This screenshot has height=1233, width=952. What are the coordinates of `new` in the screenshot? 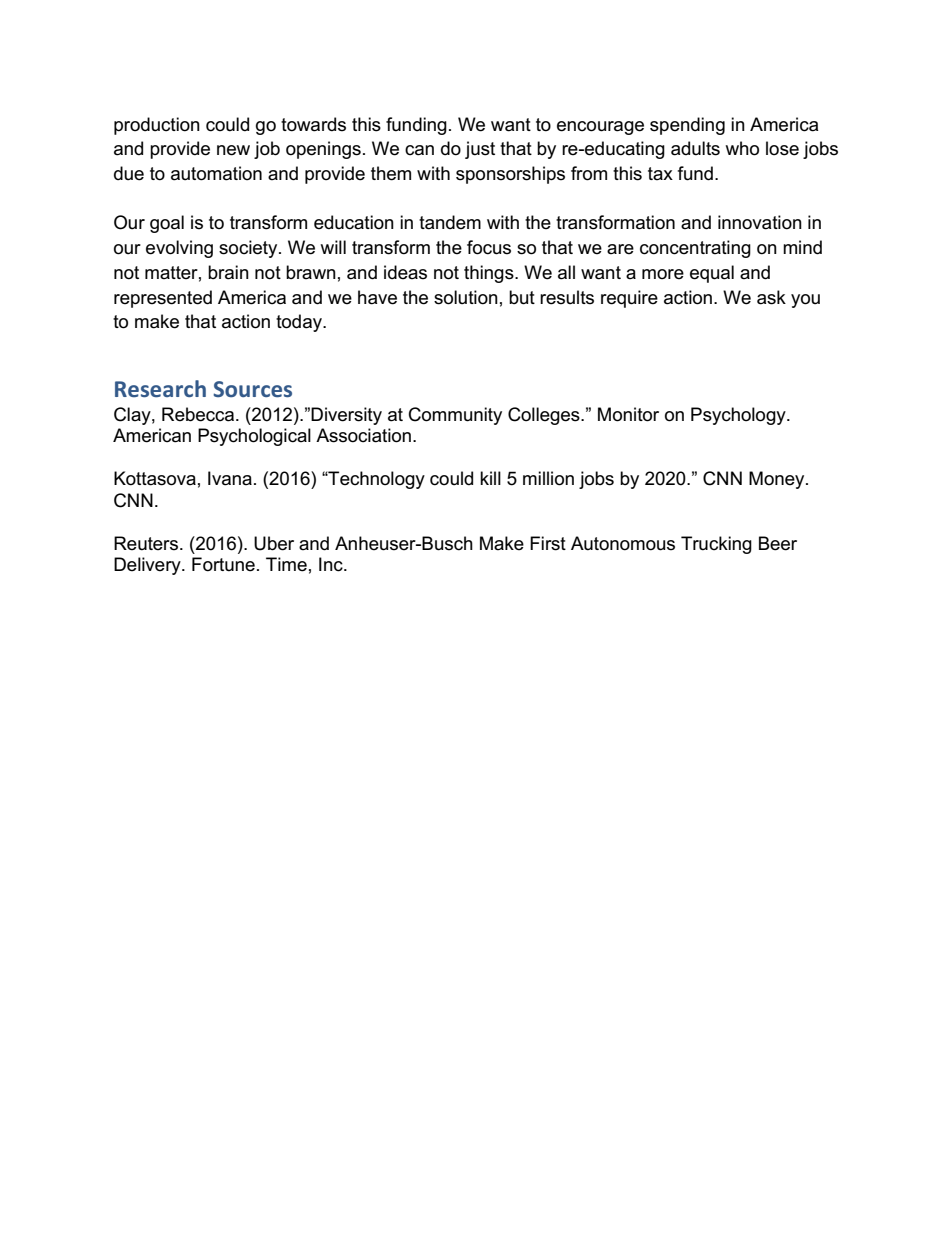 It's located at (233, 150).
